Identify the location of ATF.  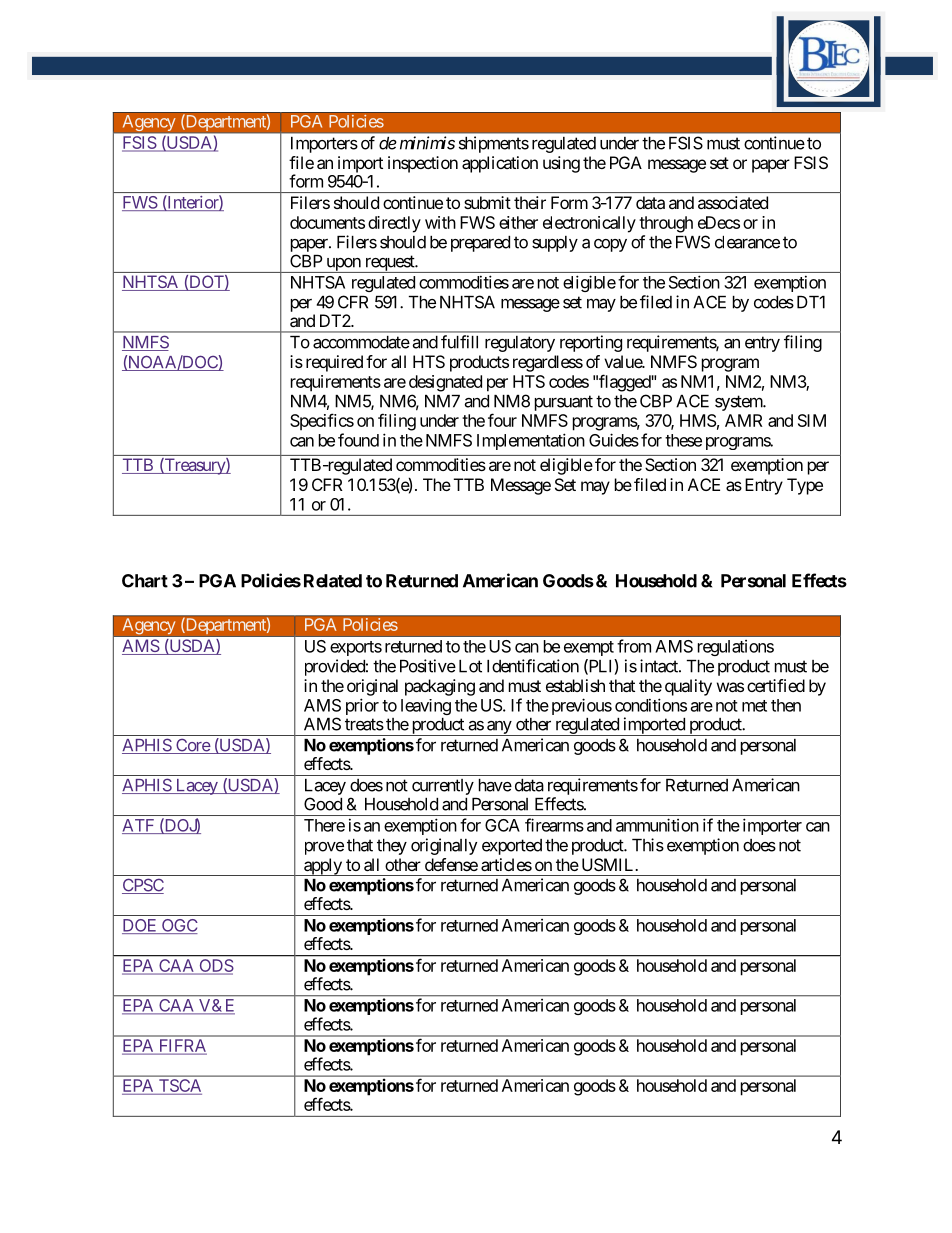
(139, 826).
